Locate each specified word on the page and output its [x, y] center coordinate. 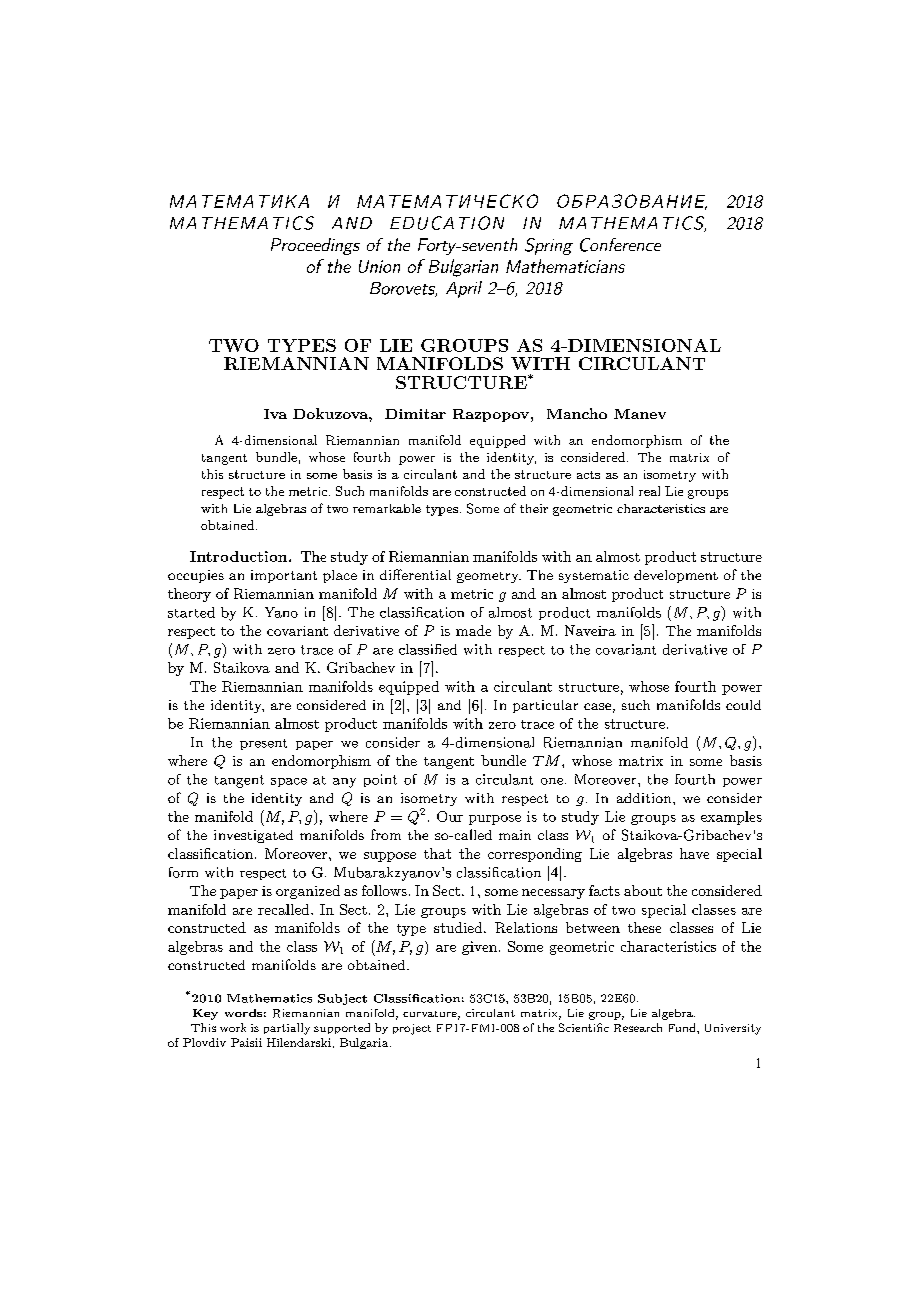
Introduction [240, 556]
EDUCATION [447, 223]
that [437, 853]
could [743, 705]
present [263, 744]
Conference [620, 245]
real [649, 491]
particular [545, 706]
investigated [253, 836]
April [464, 289]
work [233, 1027]
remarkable [387, 508]
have [694, 853]
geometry [489, 577]
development [676, 576]
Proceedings [315, 246]
